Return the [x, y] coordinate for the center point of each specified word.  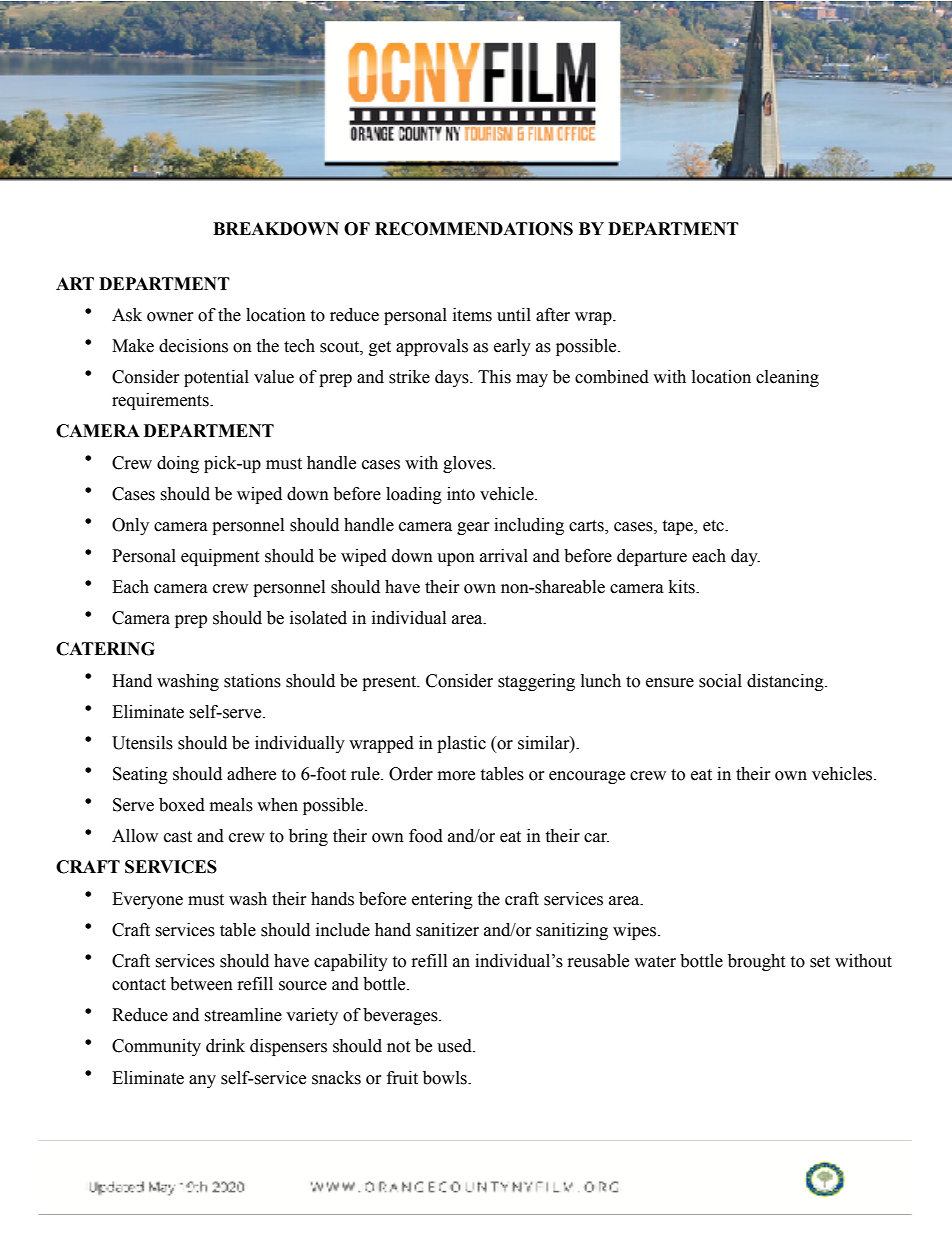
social [720, 681]
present [390, 683]
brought [756, 962]
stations [252, 681]
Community [156, 1047]
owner [170, 317]
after [553, 315]
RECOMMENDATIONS [474, 229]
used [455, 1046]
